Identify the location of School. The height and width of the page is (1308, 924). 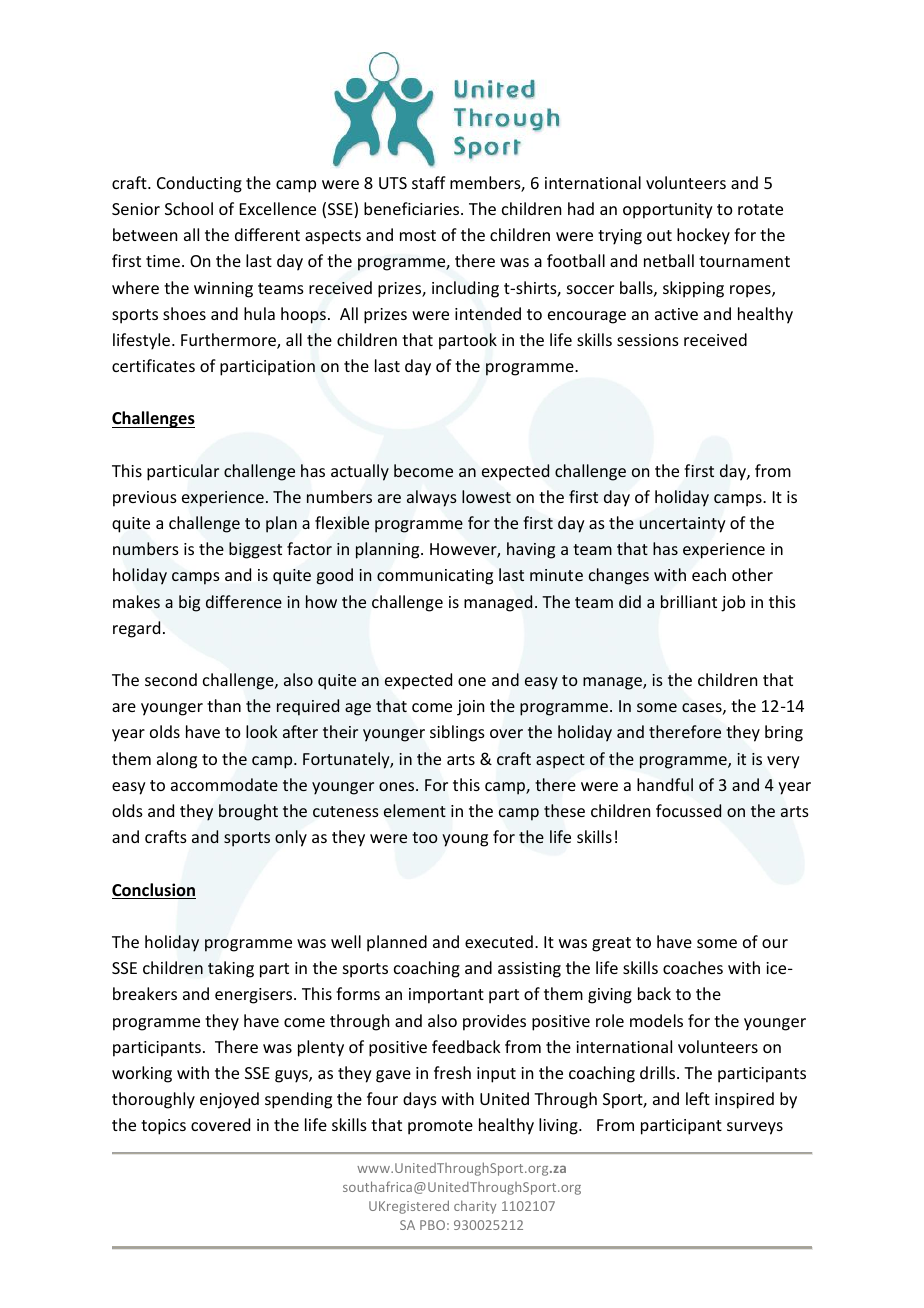
(189, 208).
